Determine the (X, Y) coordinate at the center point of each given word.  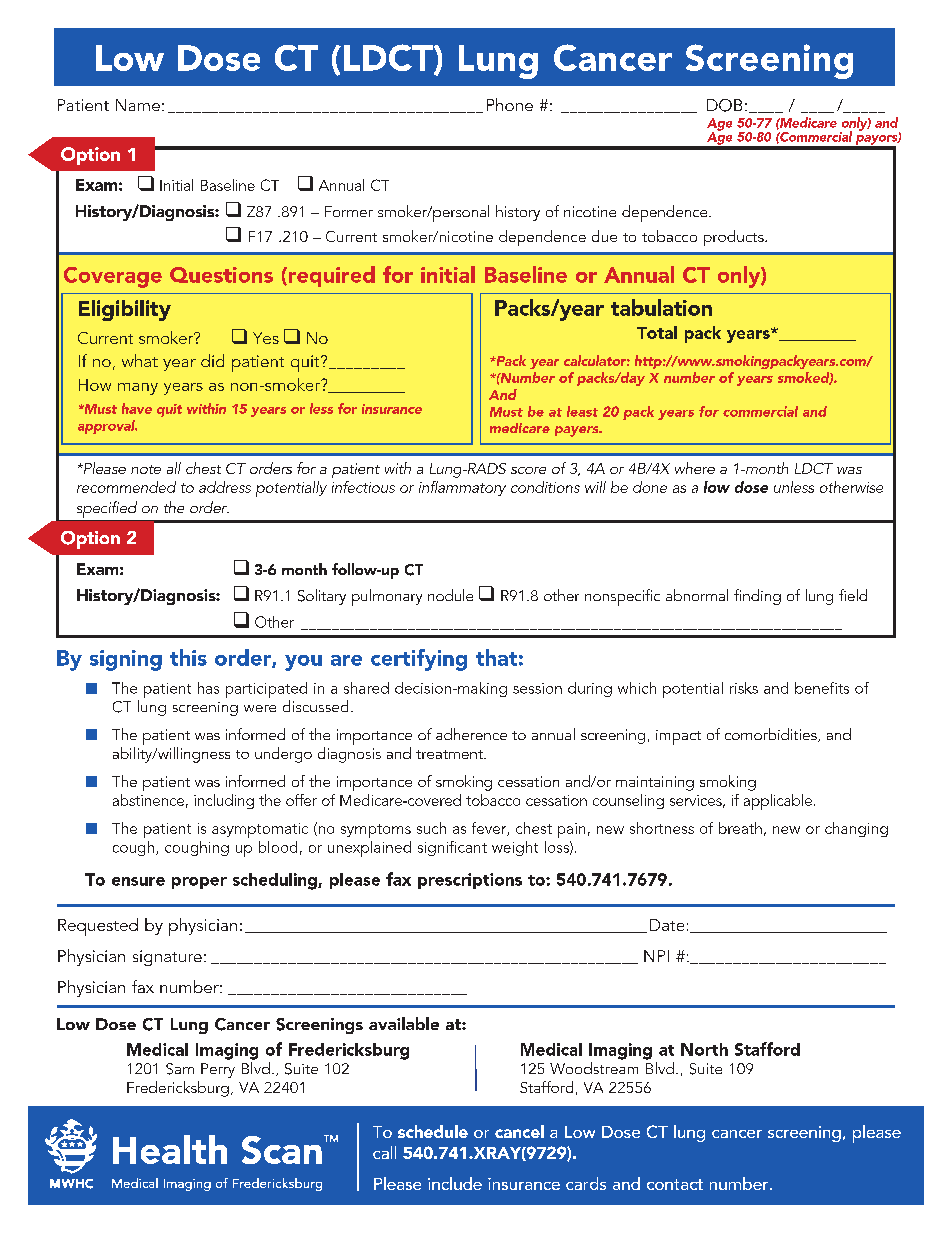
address (225, 487)
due (604, 236)
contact (675, 1184)
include (455, 1183)
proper (199, 883)
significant (452, 848)
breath (740, 828)
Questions (221, 275)
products (735, 238)
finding (757, 597)
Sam (180, 1069)
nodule (450, 595)
